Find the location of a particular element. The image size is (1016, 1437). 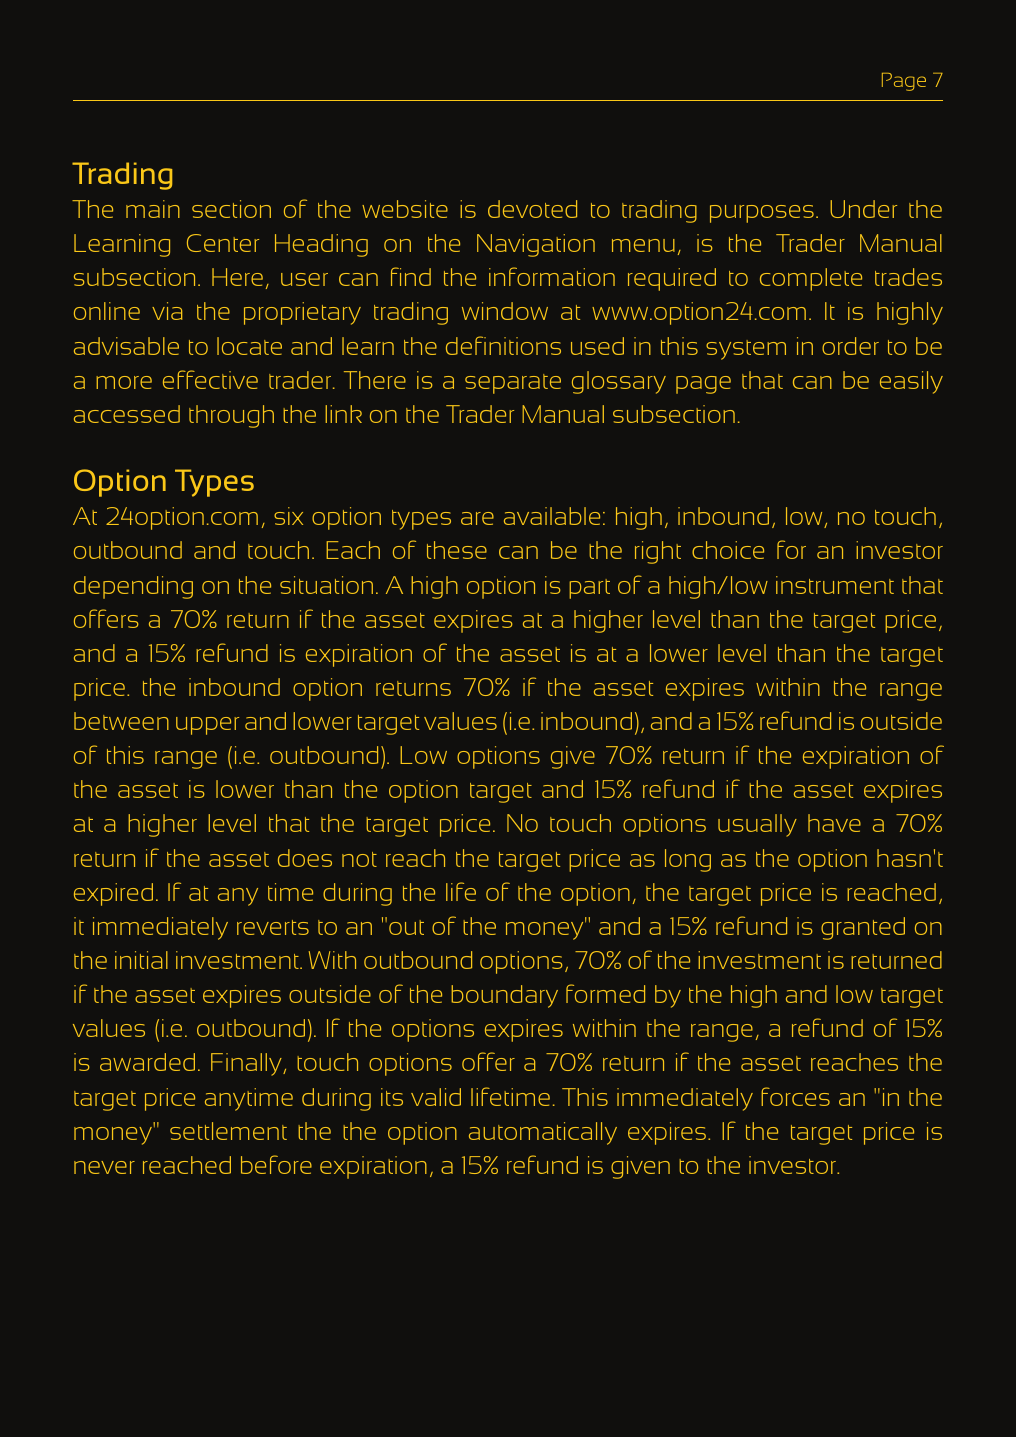

Center is located at coordinates (223, 243).
